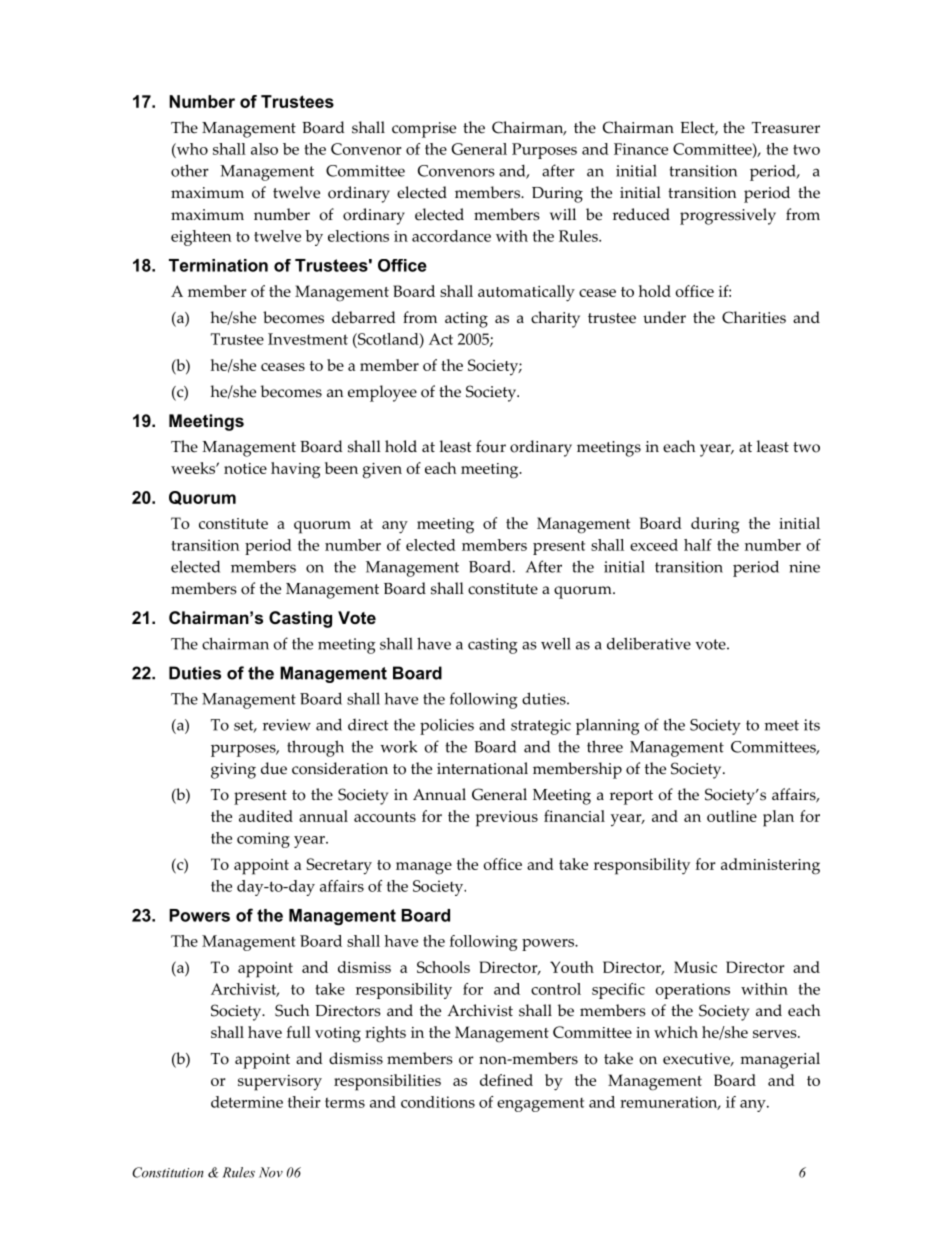 The width and height of the image is (952, 1233). I want to click on outline, so click(732, 816).
